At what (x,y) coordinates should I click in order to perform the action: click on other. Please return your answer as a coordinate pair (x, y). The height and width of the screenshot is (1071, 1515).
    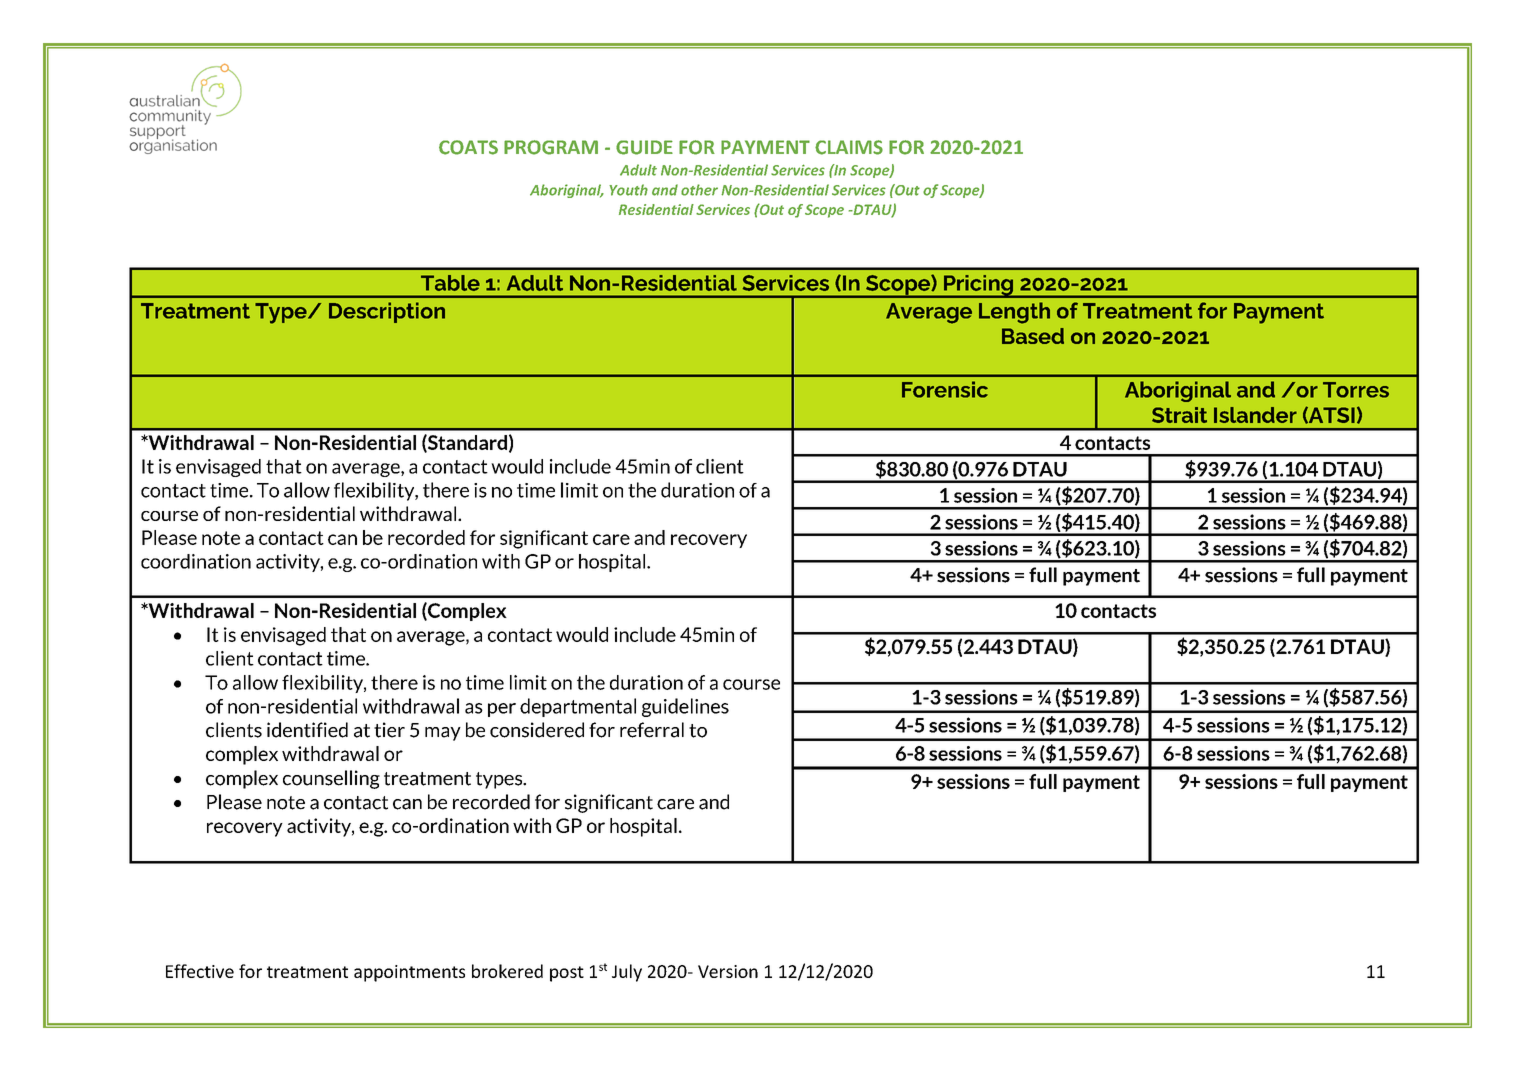
    Looking at the image, I should click on (699, 190).
